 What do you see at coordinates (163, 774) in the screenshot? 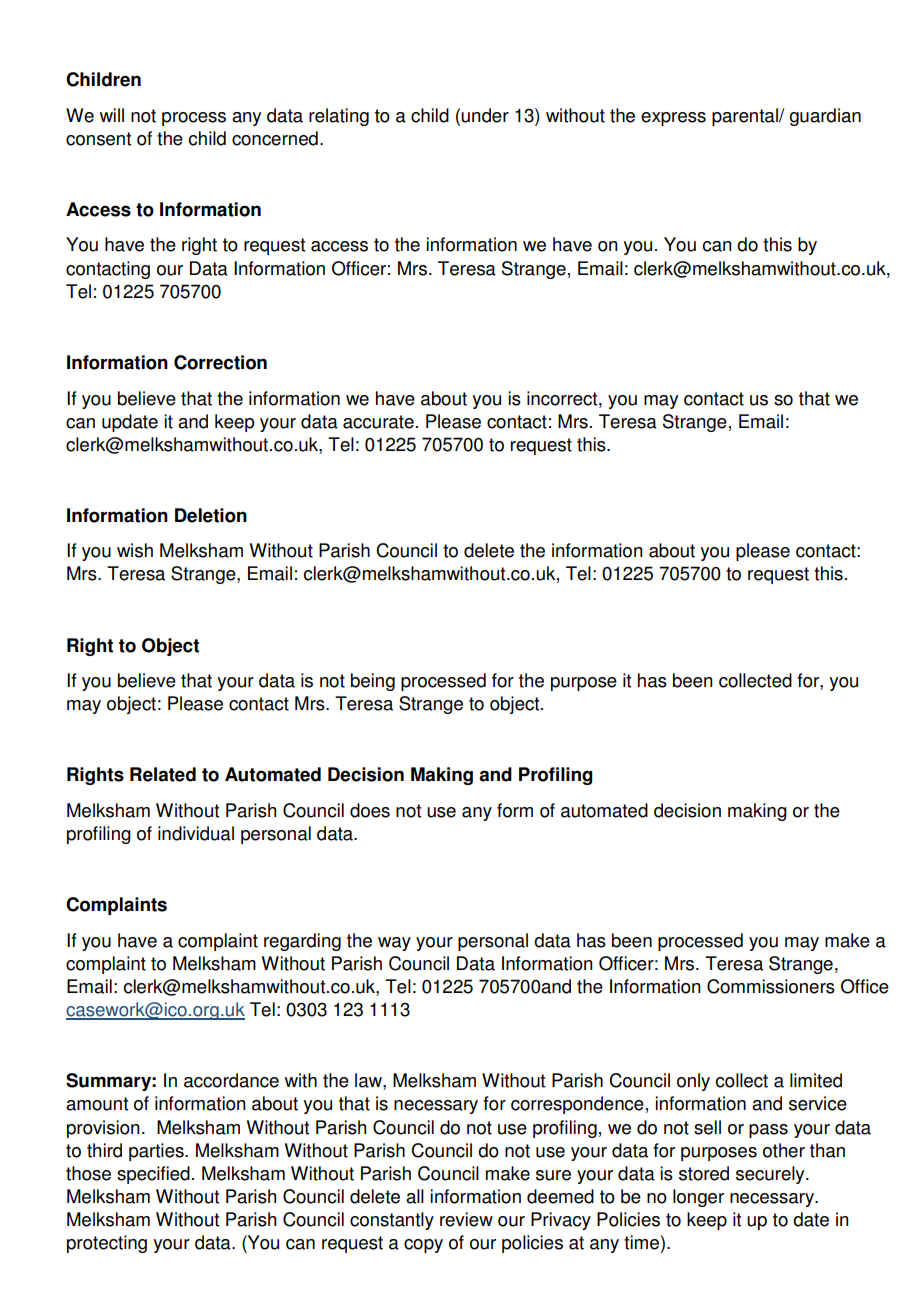
I see `Related` at bounding box center [163, 774].
